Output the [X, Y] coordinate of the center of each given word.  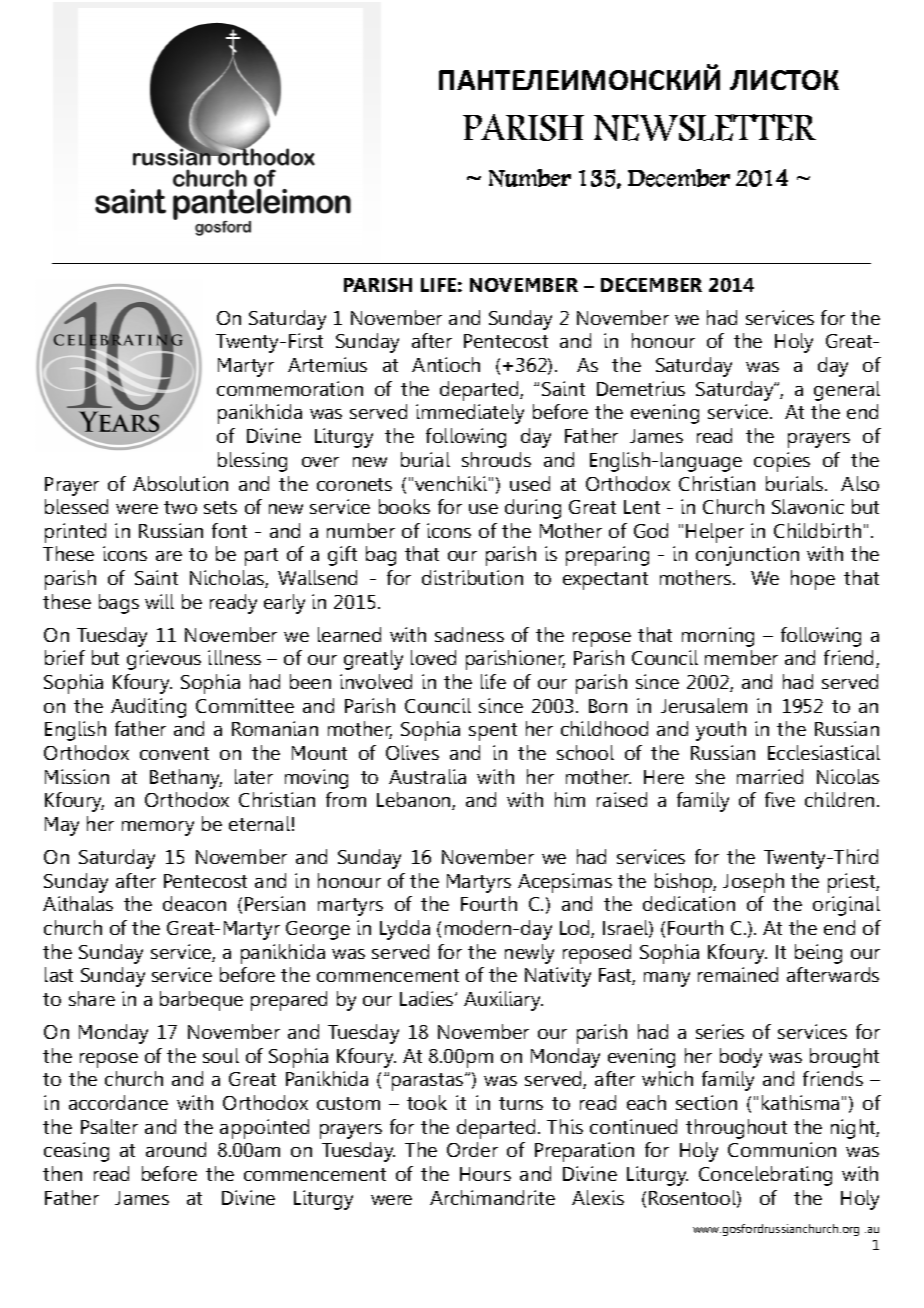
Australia [427, 776]
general [847, 391]
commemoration [290, 388]
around [176, 1149]
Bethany [186, 779]
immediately [470, 414]
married [770, 776]
